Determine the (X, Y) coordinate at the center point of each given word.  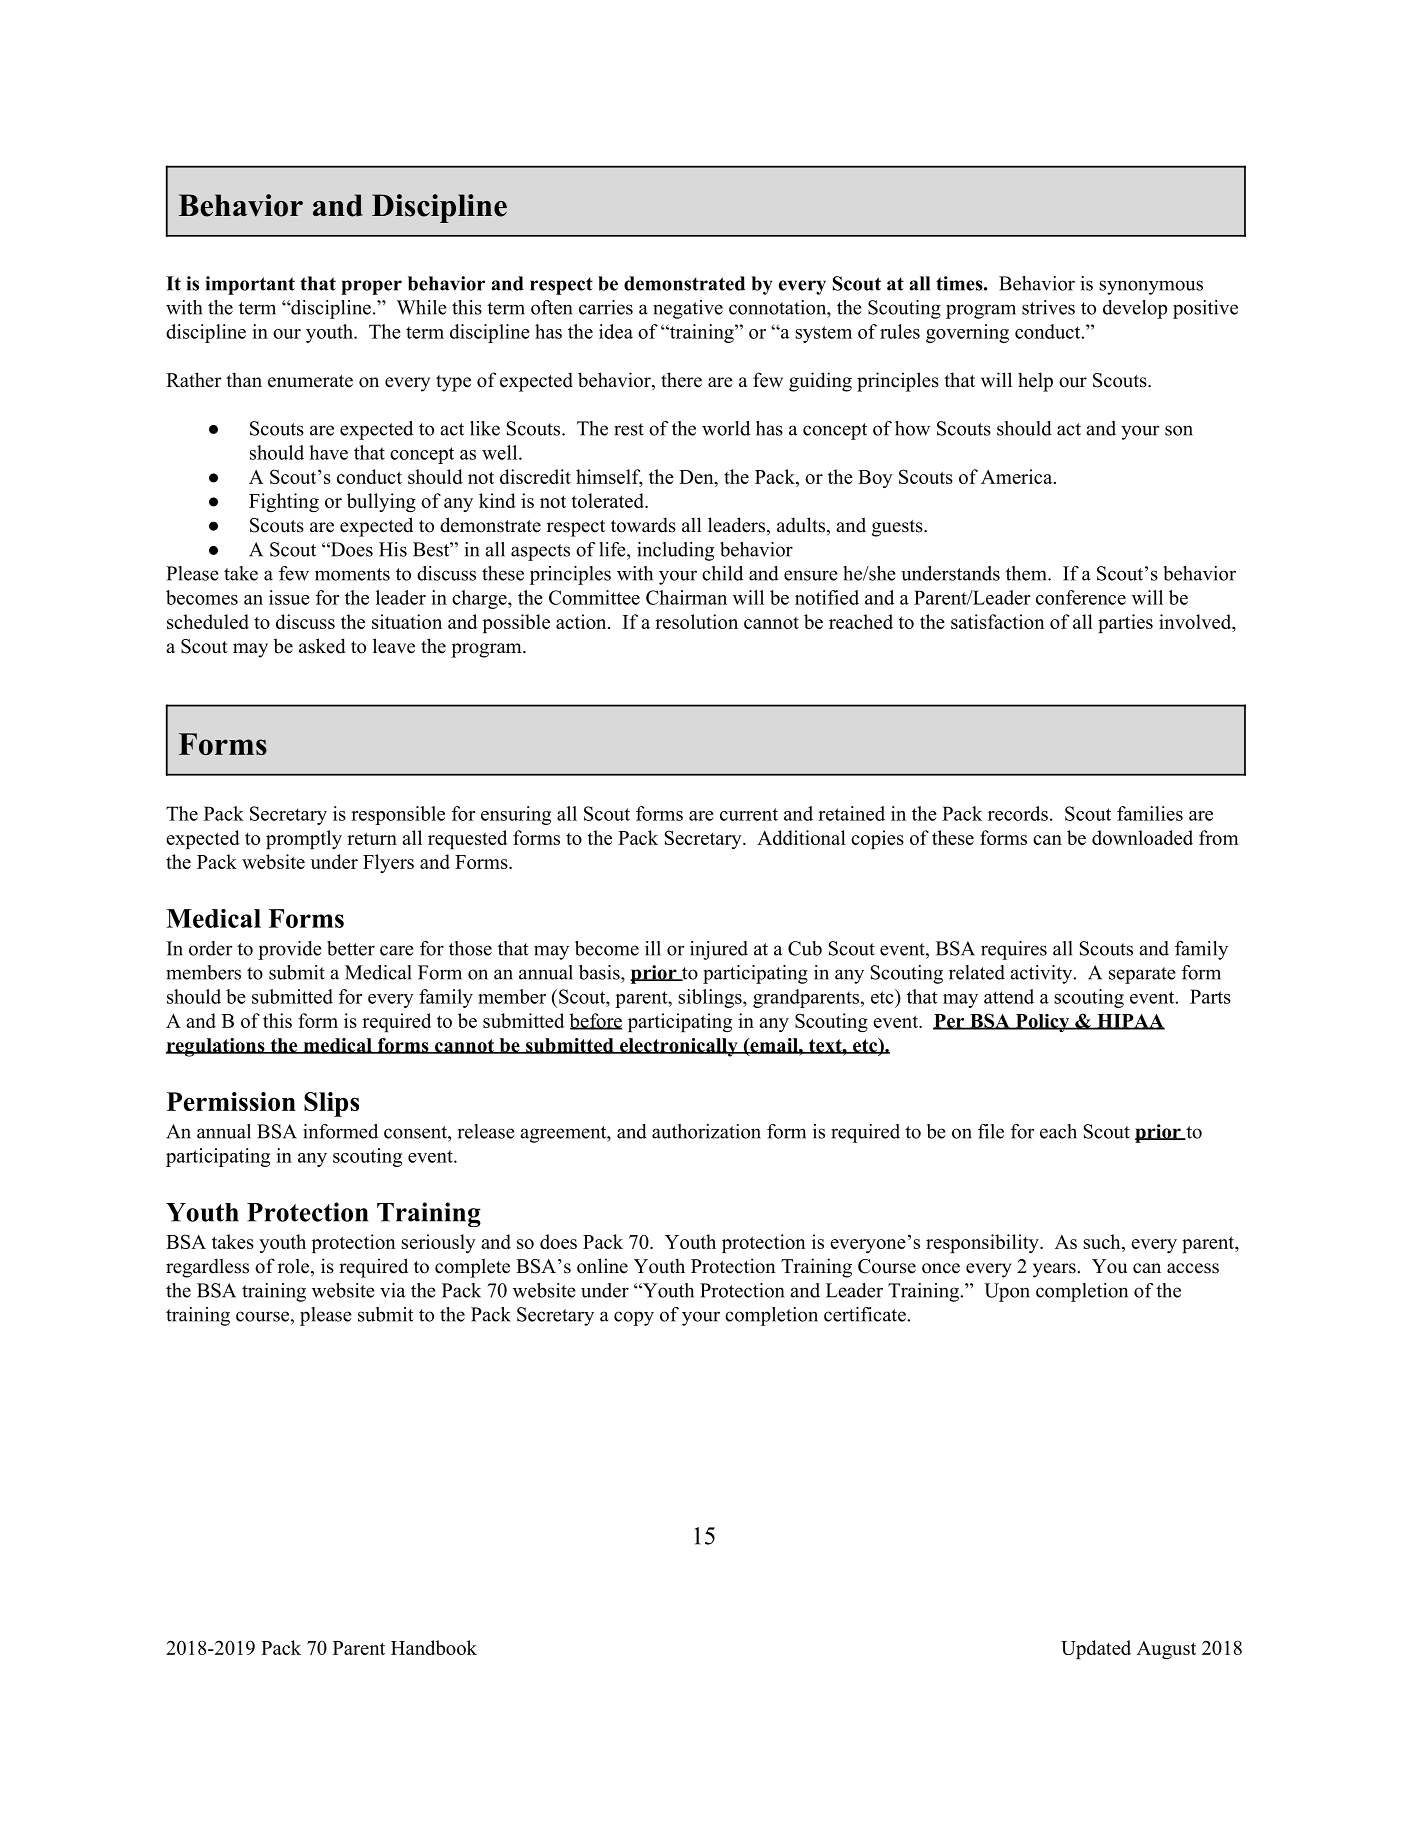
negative (688, 309)
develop (1135, 309)
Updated (1096, 1649)
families (1150, 813)
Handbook (434, 1647)
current (749, 814)
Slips (331, 1104)
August (1166, 1650)
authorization (706, 1131)
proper (371, 287)
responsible (398, 815)
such (1101, 1241)
